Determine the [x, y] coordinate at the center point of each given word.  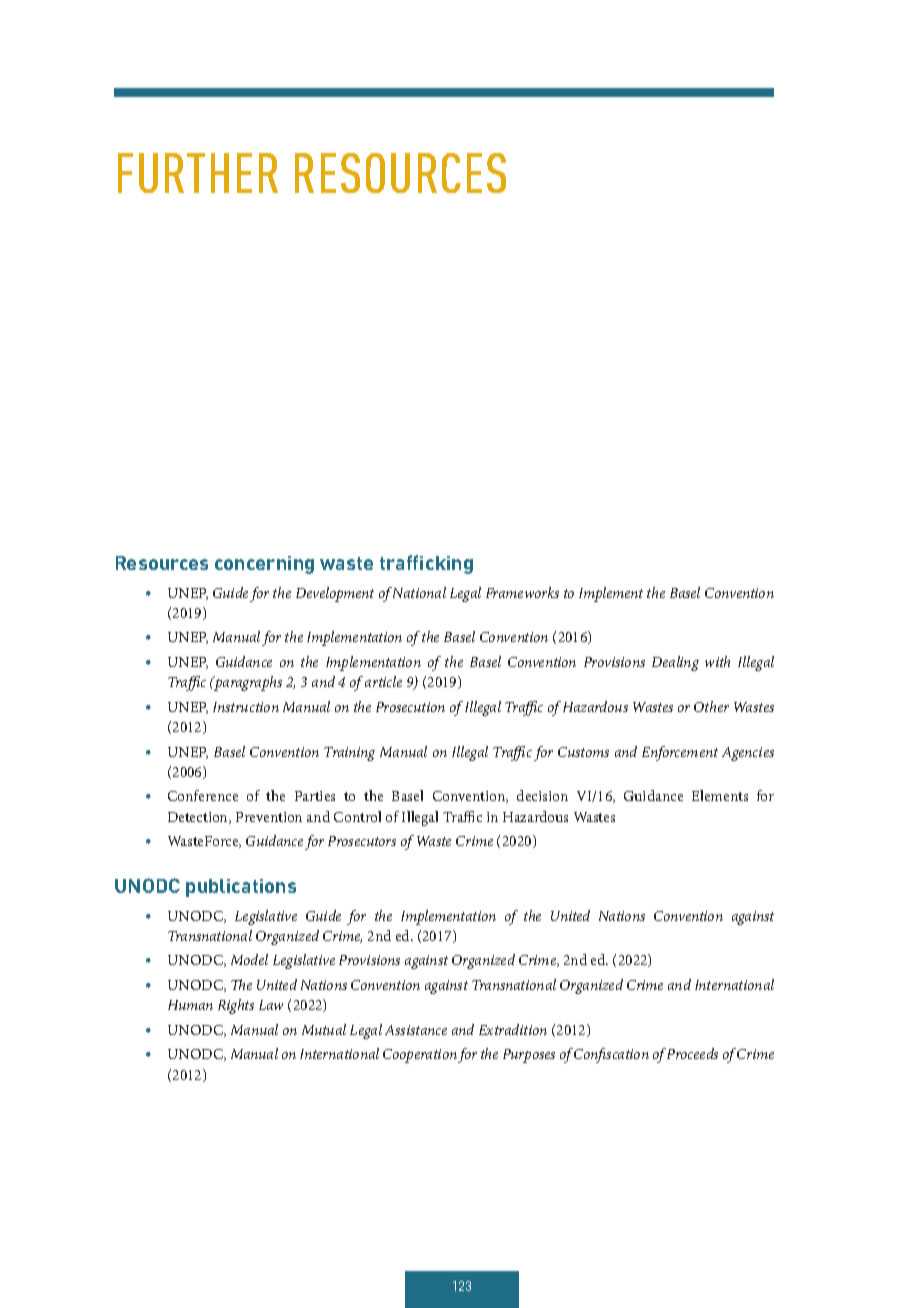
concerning [264, 565]
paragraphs [247, 683]
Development [335, 594]
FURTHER [198, 173]
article [383, 681]
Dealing [675, 663]
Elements [720, 795]
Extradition [513, 1029]
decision [542, 795]
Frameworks [522, 592]
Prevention [269, 817]
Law [271, 1005]
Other [711, 706]
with [717, 661]
